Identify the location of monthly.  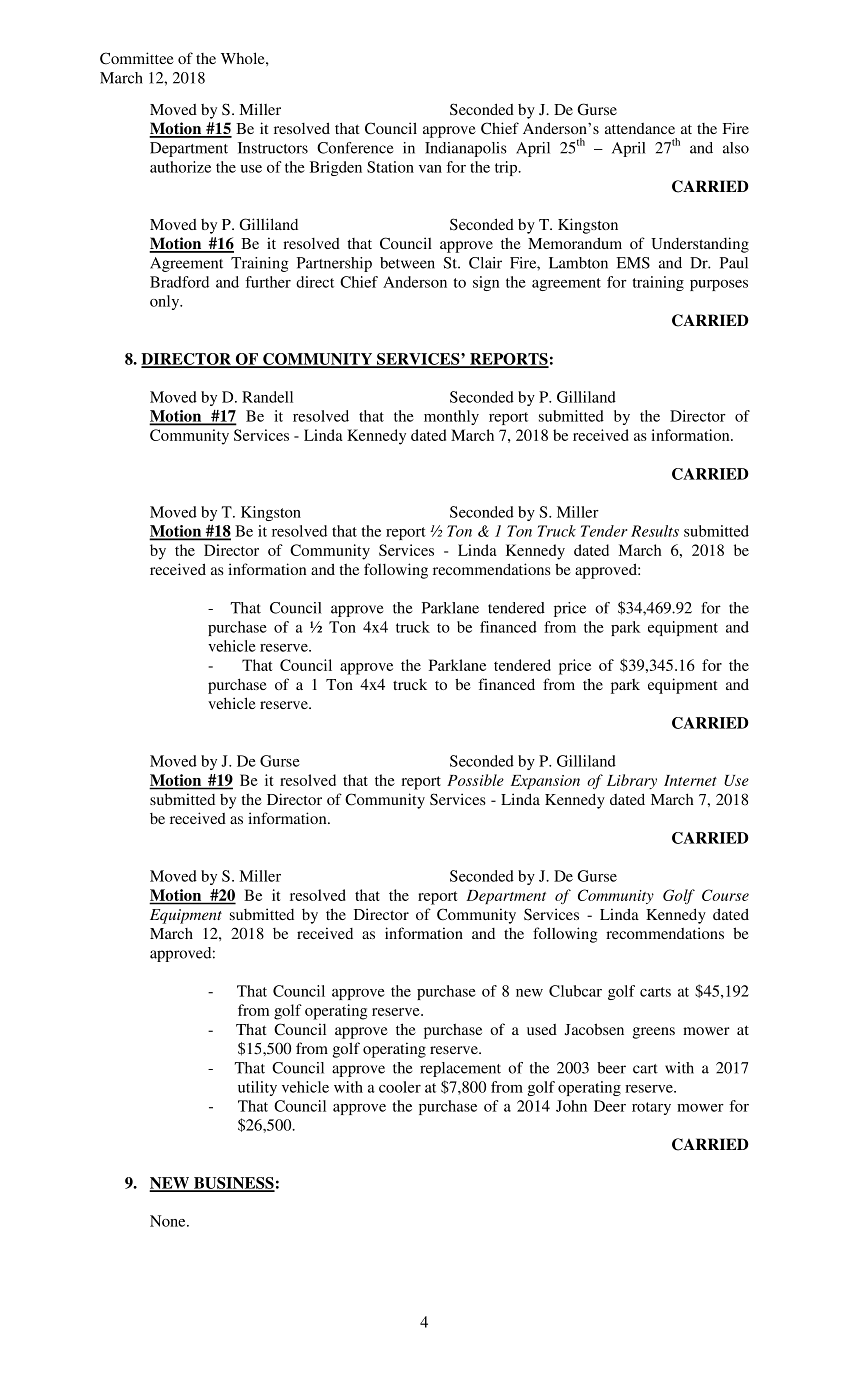
(451, 417).
